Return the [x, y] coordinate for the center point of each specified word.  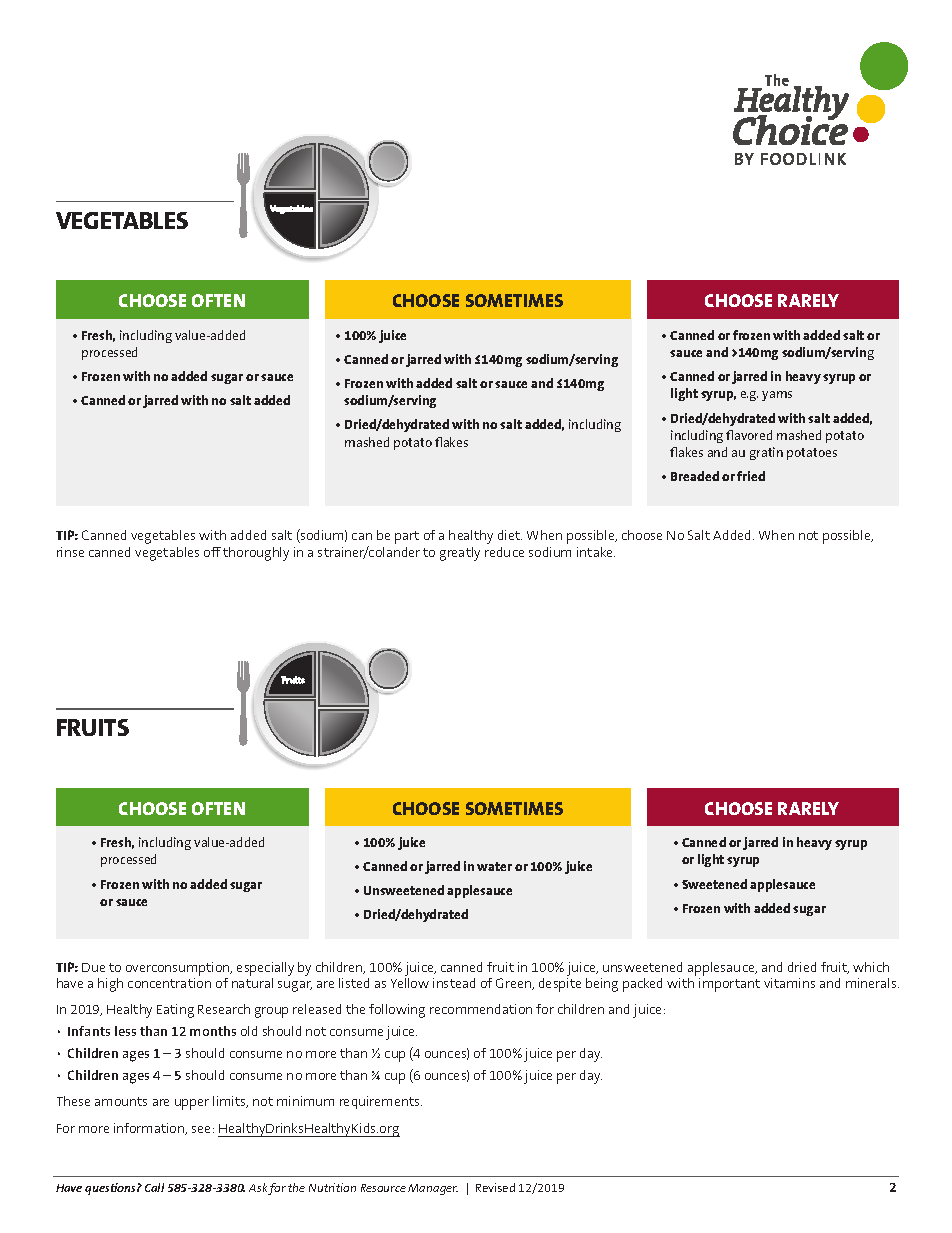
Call [154, 1187]
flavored [749, 435]
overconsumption [179, 969]
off [212, 552]
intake [596, 552]
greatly [460, 554]
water [494, 866]
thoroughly [256, 554]
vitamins [789, 983]
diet [510, 535]
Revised [495, 1187]
